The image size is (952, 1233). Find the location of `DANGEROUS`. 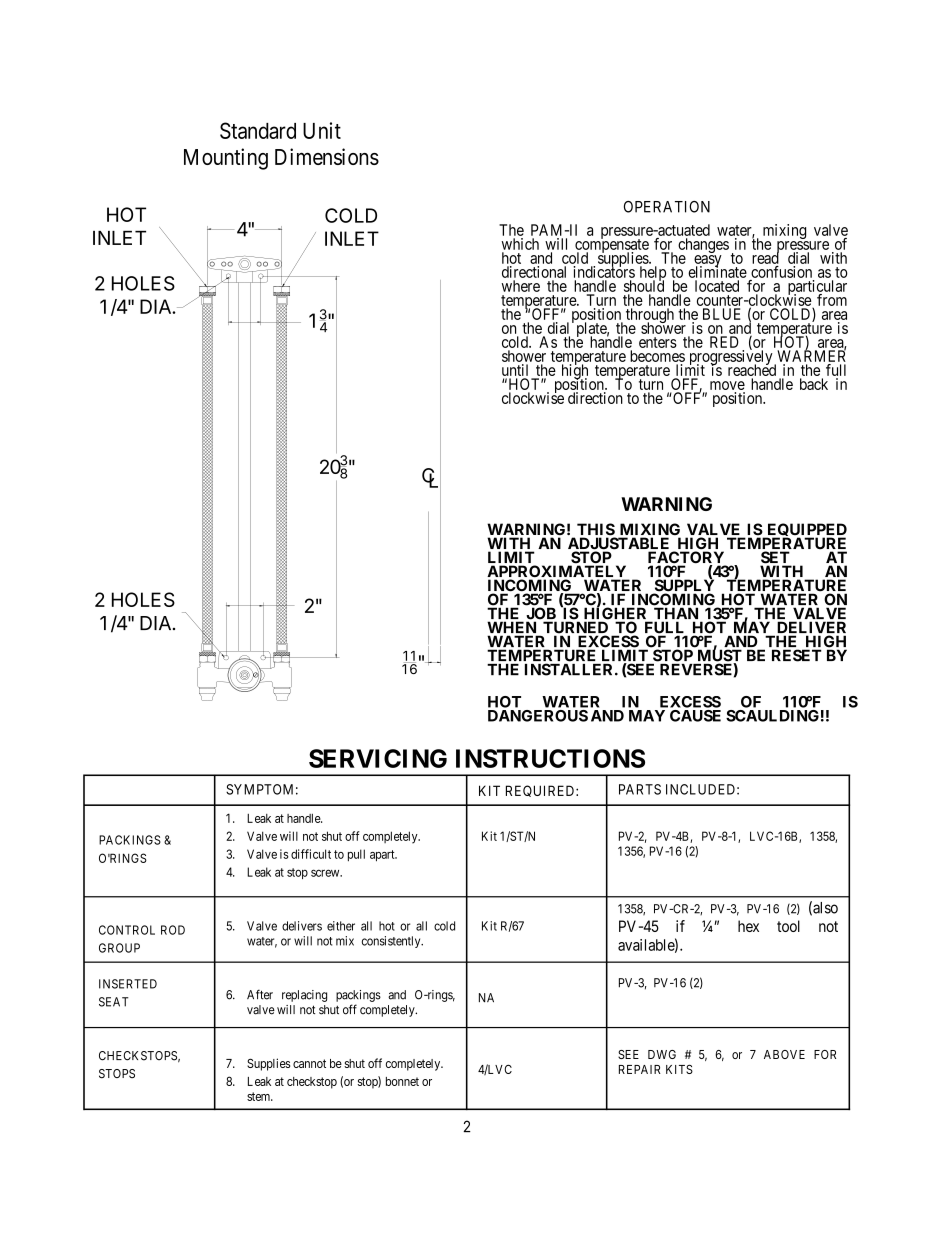

DANGEROUS is located at coordinates (538, 716).
